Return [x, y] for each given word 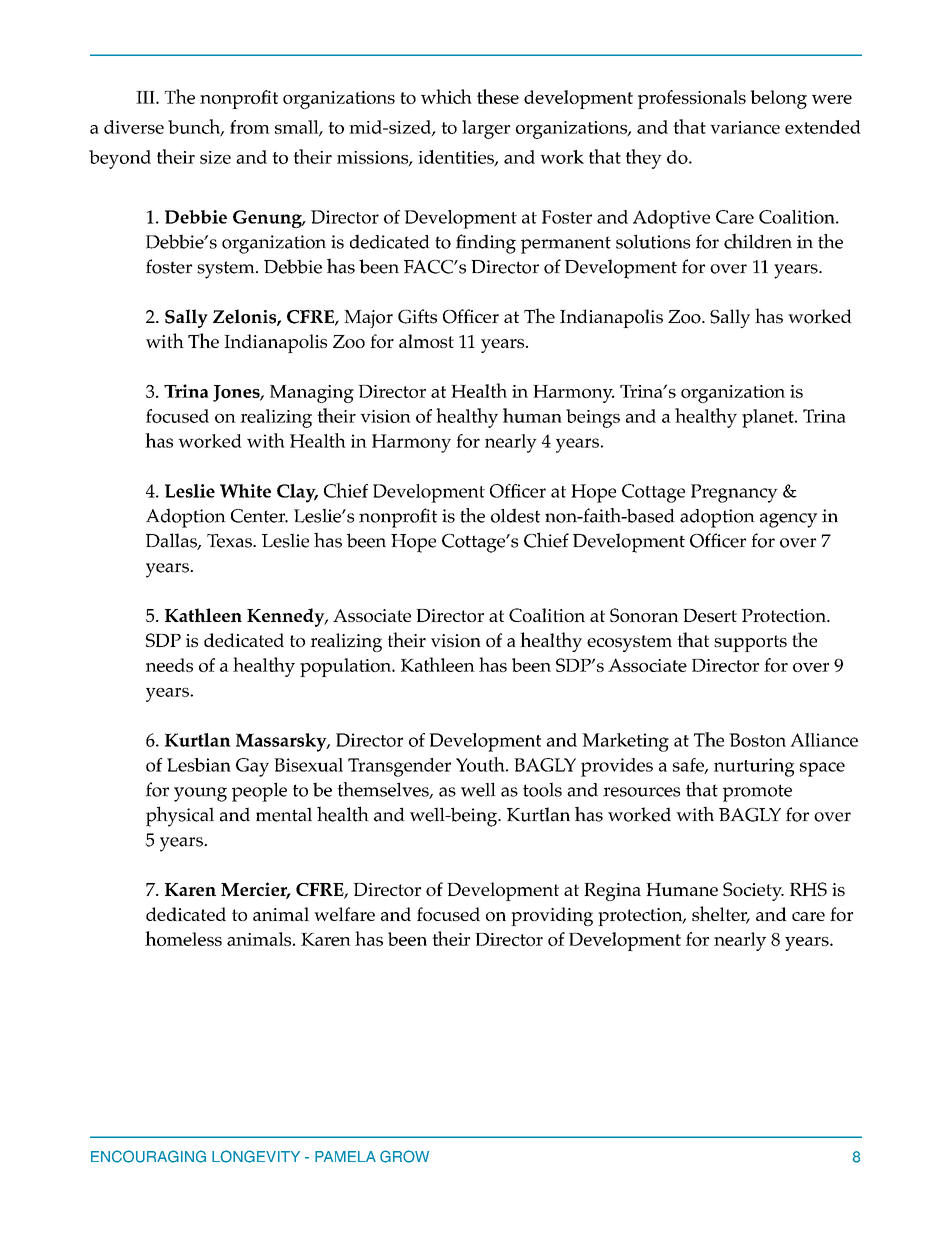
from [250, 127]
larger [486, 129]
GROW [404, 1156]
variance [745, 127]
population [347, 667]
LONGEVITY [256, 1156]
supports [750, 643]
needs [169, 665]
